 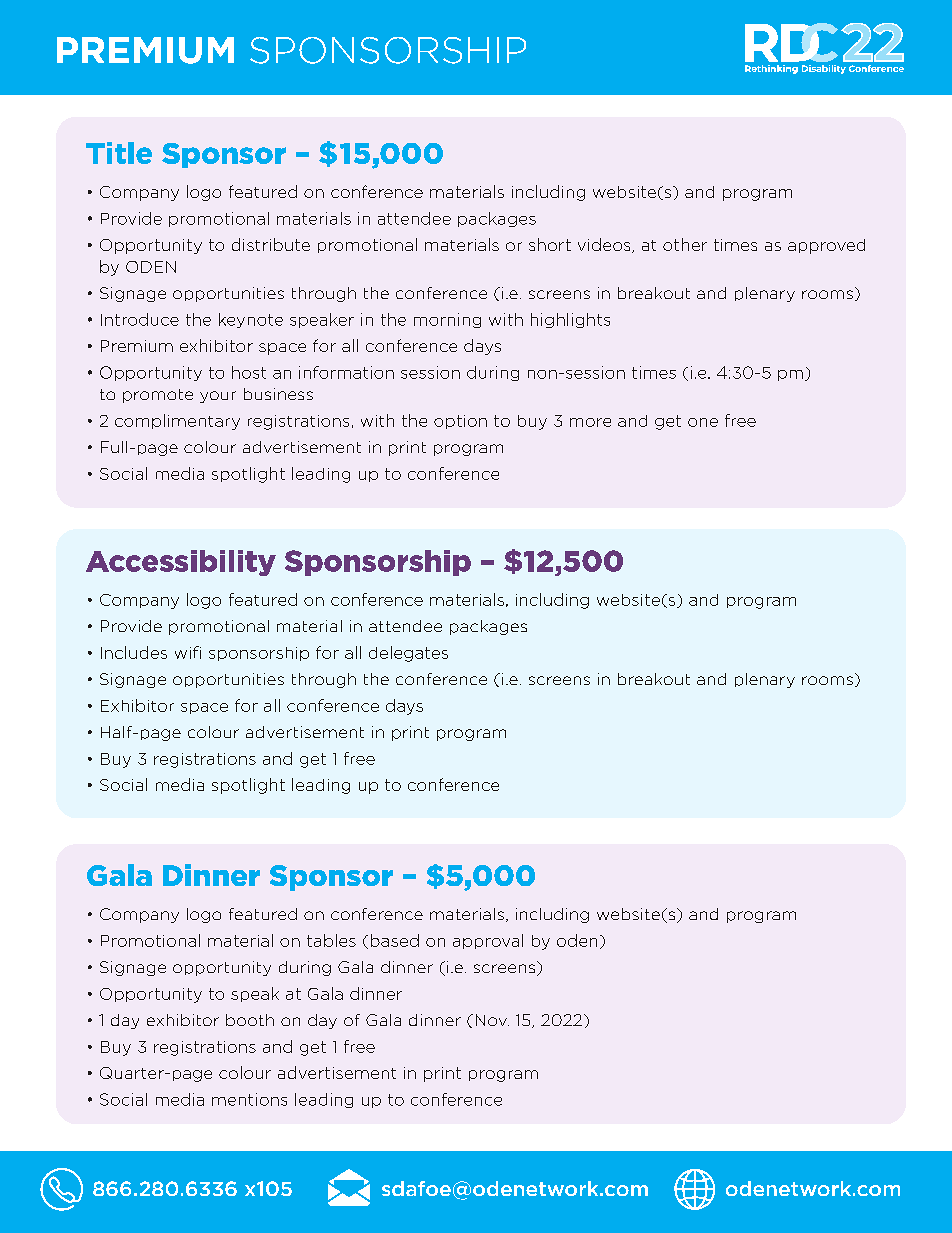 I want to click on other, so click(x=685, y=244).
